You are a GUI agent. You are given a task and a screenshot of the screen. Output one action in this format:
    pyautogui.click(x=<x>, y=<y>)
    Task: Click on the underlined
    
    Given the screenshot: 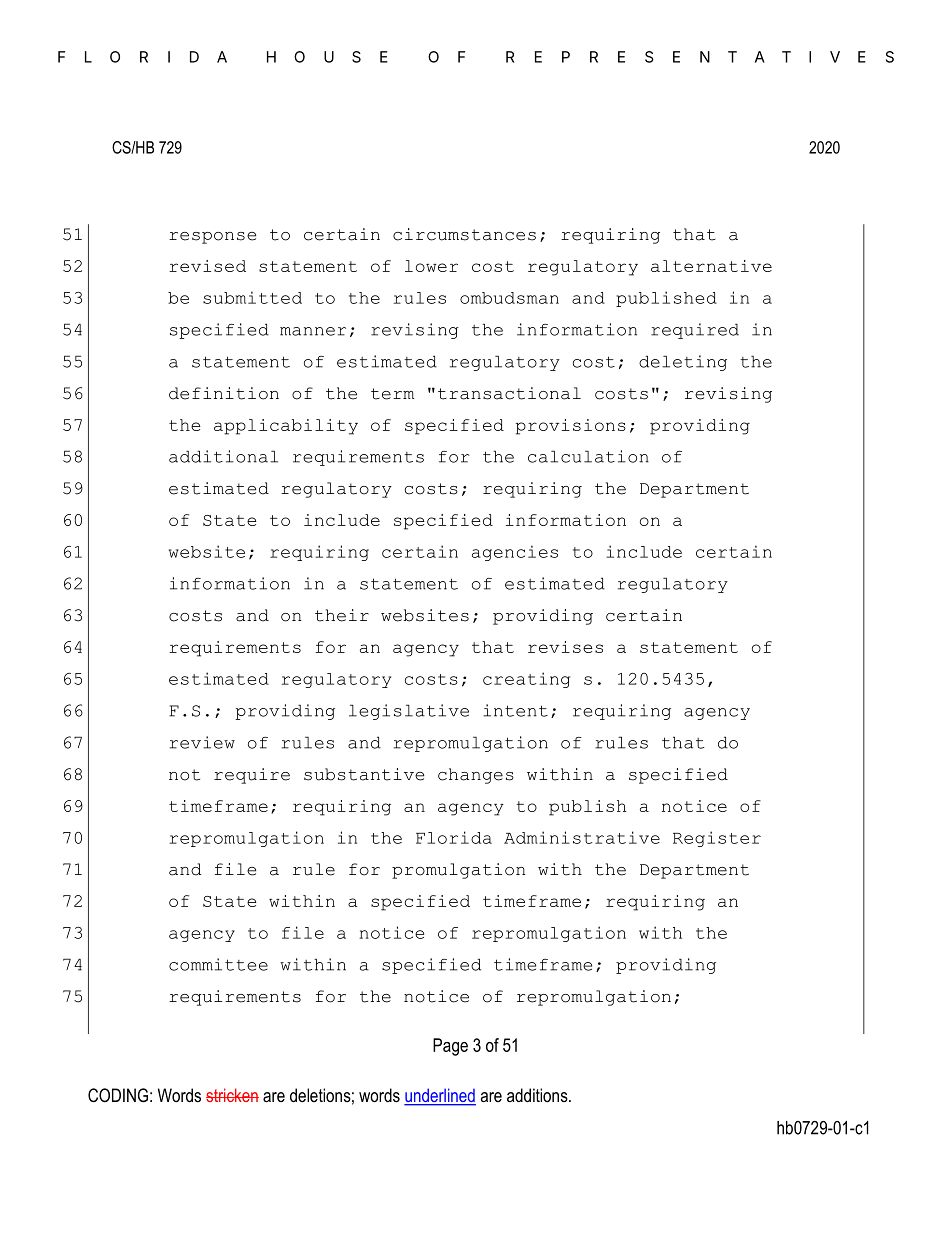 What is the action you would take?
    pyautogui.click(x=440, y=1096)
